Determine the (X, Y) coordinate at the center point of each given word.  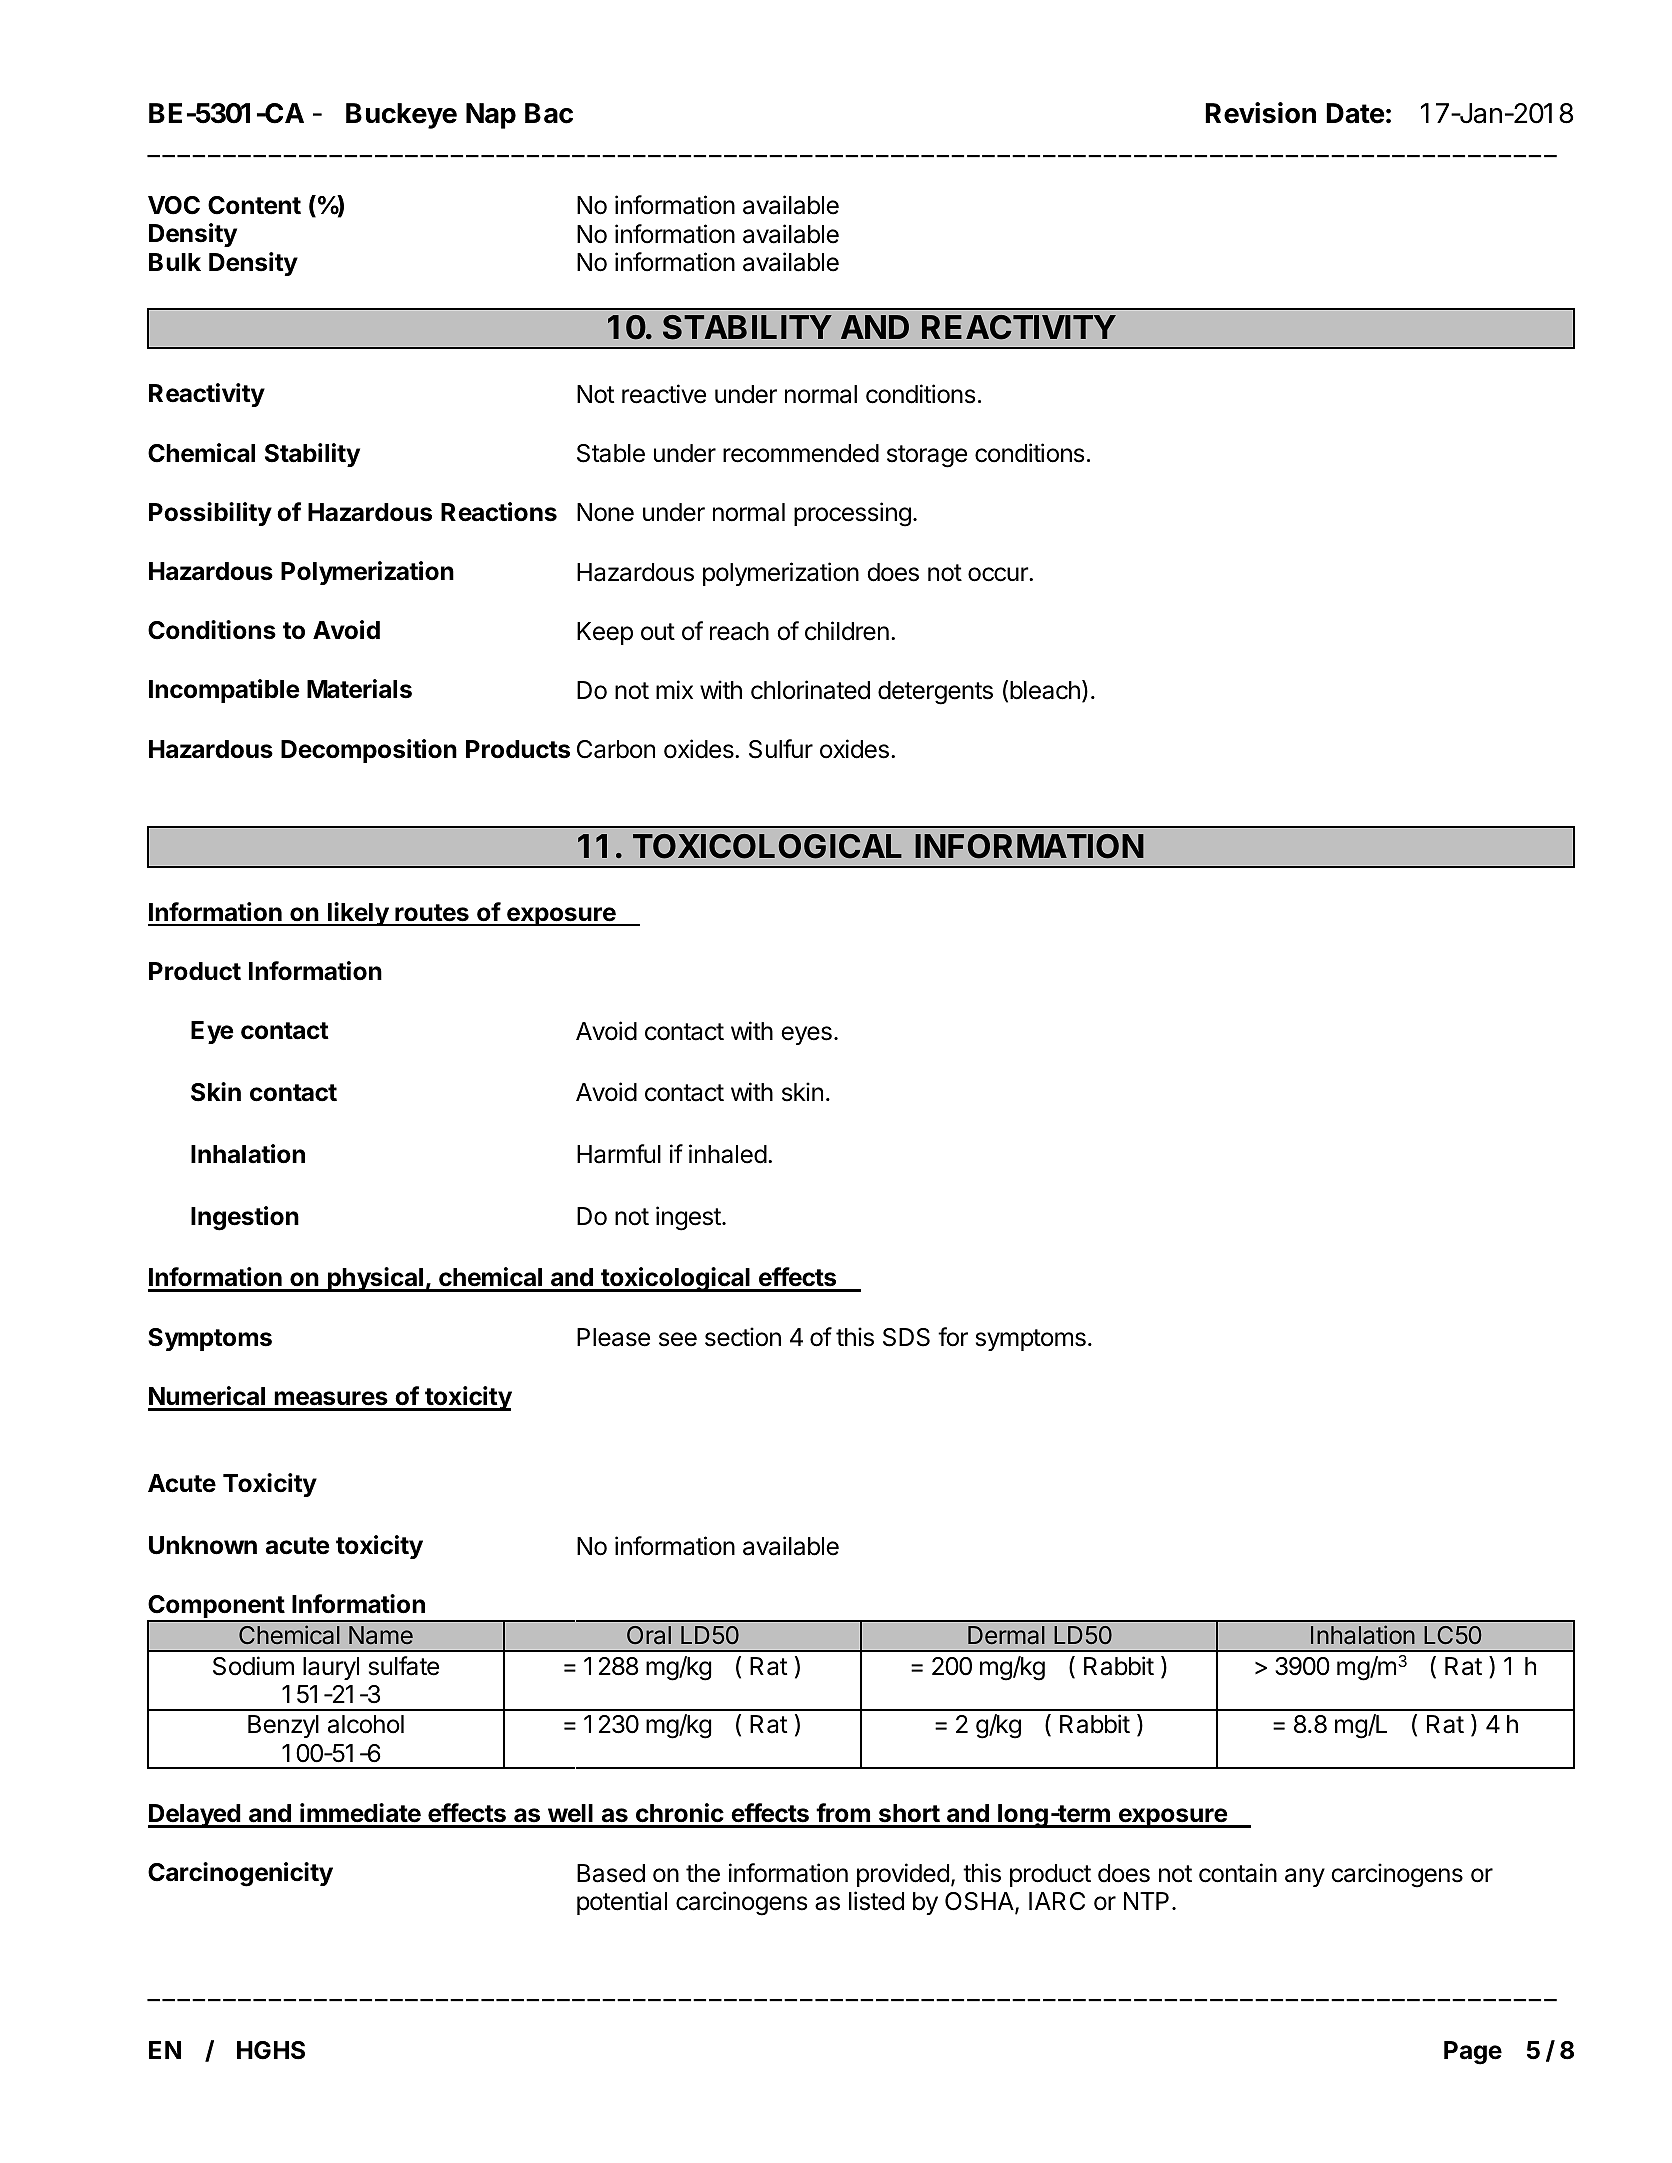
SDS (906, 1337)
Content (254, 205)
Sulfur (781, 749)
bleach (1045, 690)
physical (375, 1279)
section (743, 1337)
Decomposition (369, 751)
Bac (549, 113)
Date (1355, 113)
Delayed (195, 1816)
